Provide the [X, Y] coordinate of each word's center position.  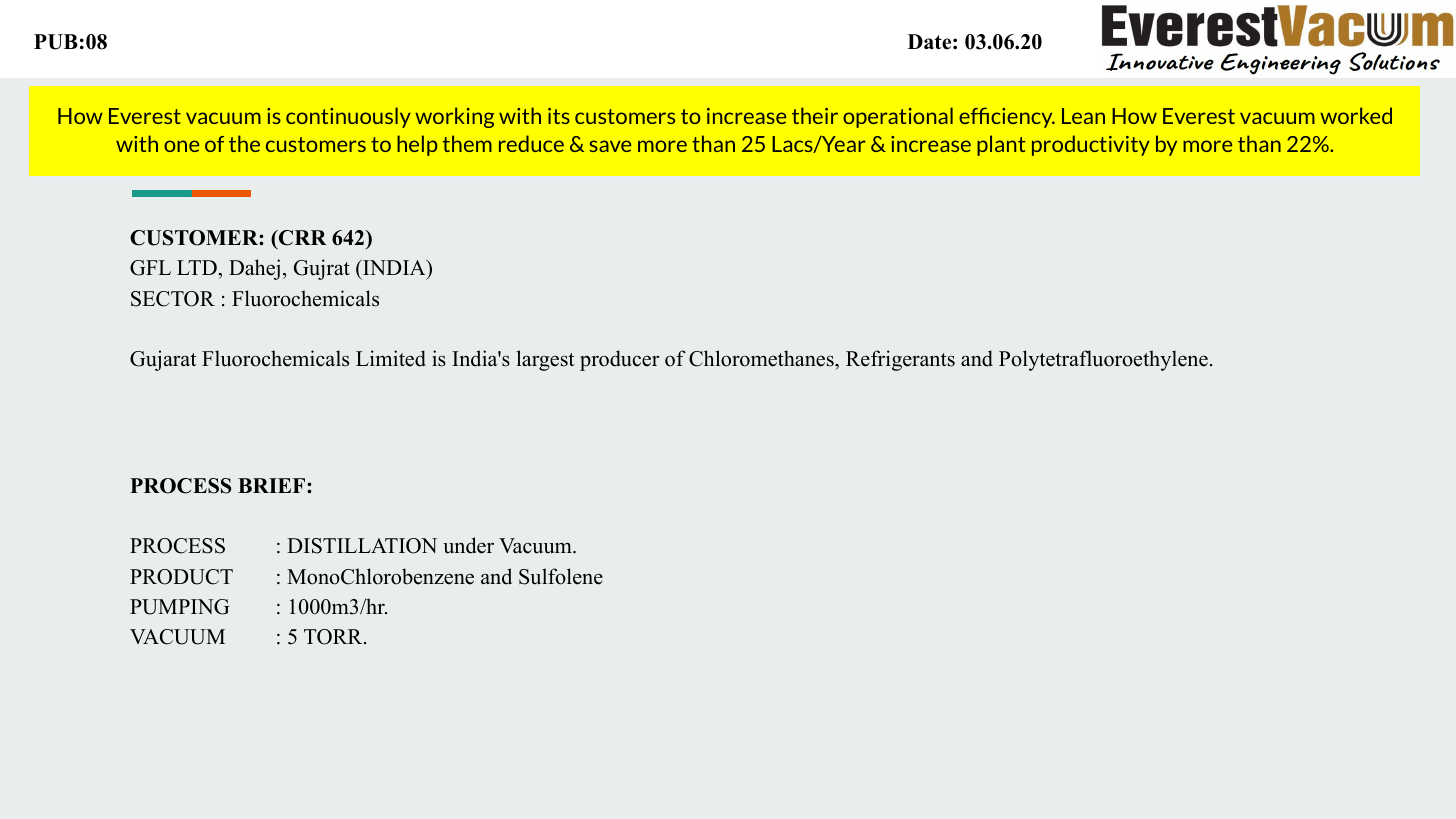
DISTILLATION [362, 546]
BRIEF [273, 485]
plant [1001, 145]
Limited [391, 358]
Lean [1083, 116]
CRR [302, 238]
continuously [348, 117]
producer [619, 360]
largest [546, 360]
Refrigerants [900, 360]
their [815, 115]
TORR [334, 637]
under [468, 545]
